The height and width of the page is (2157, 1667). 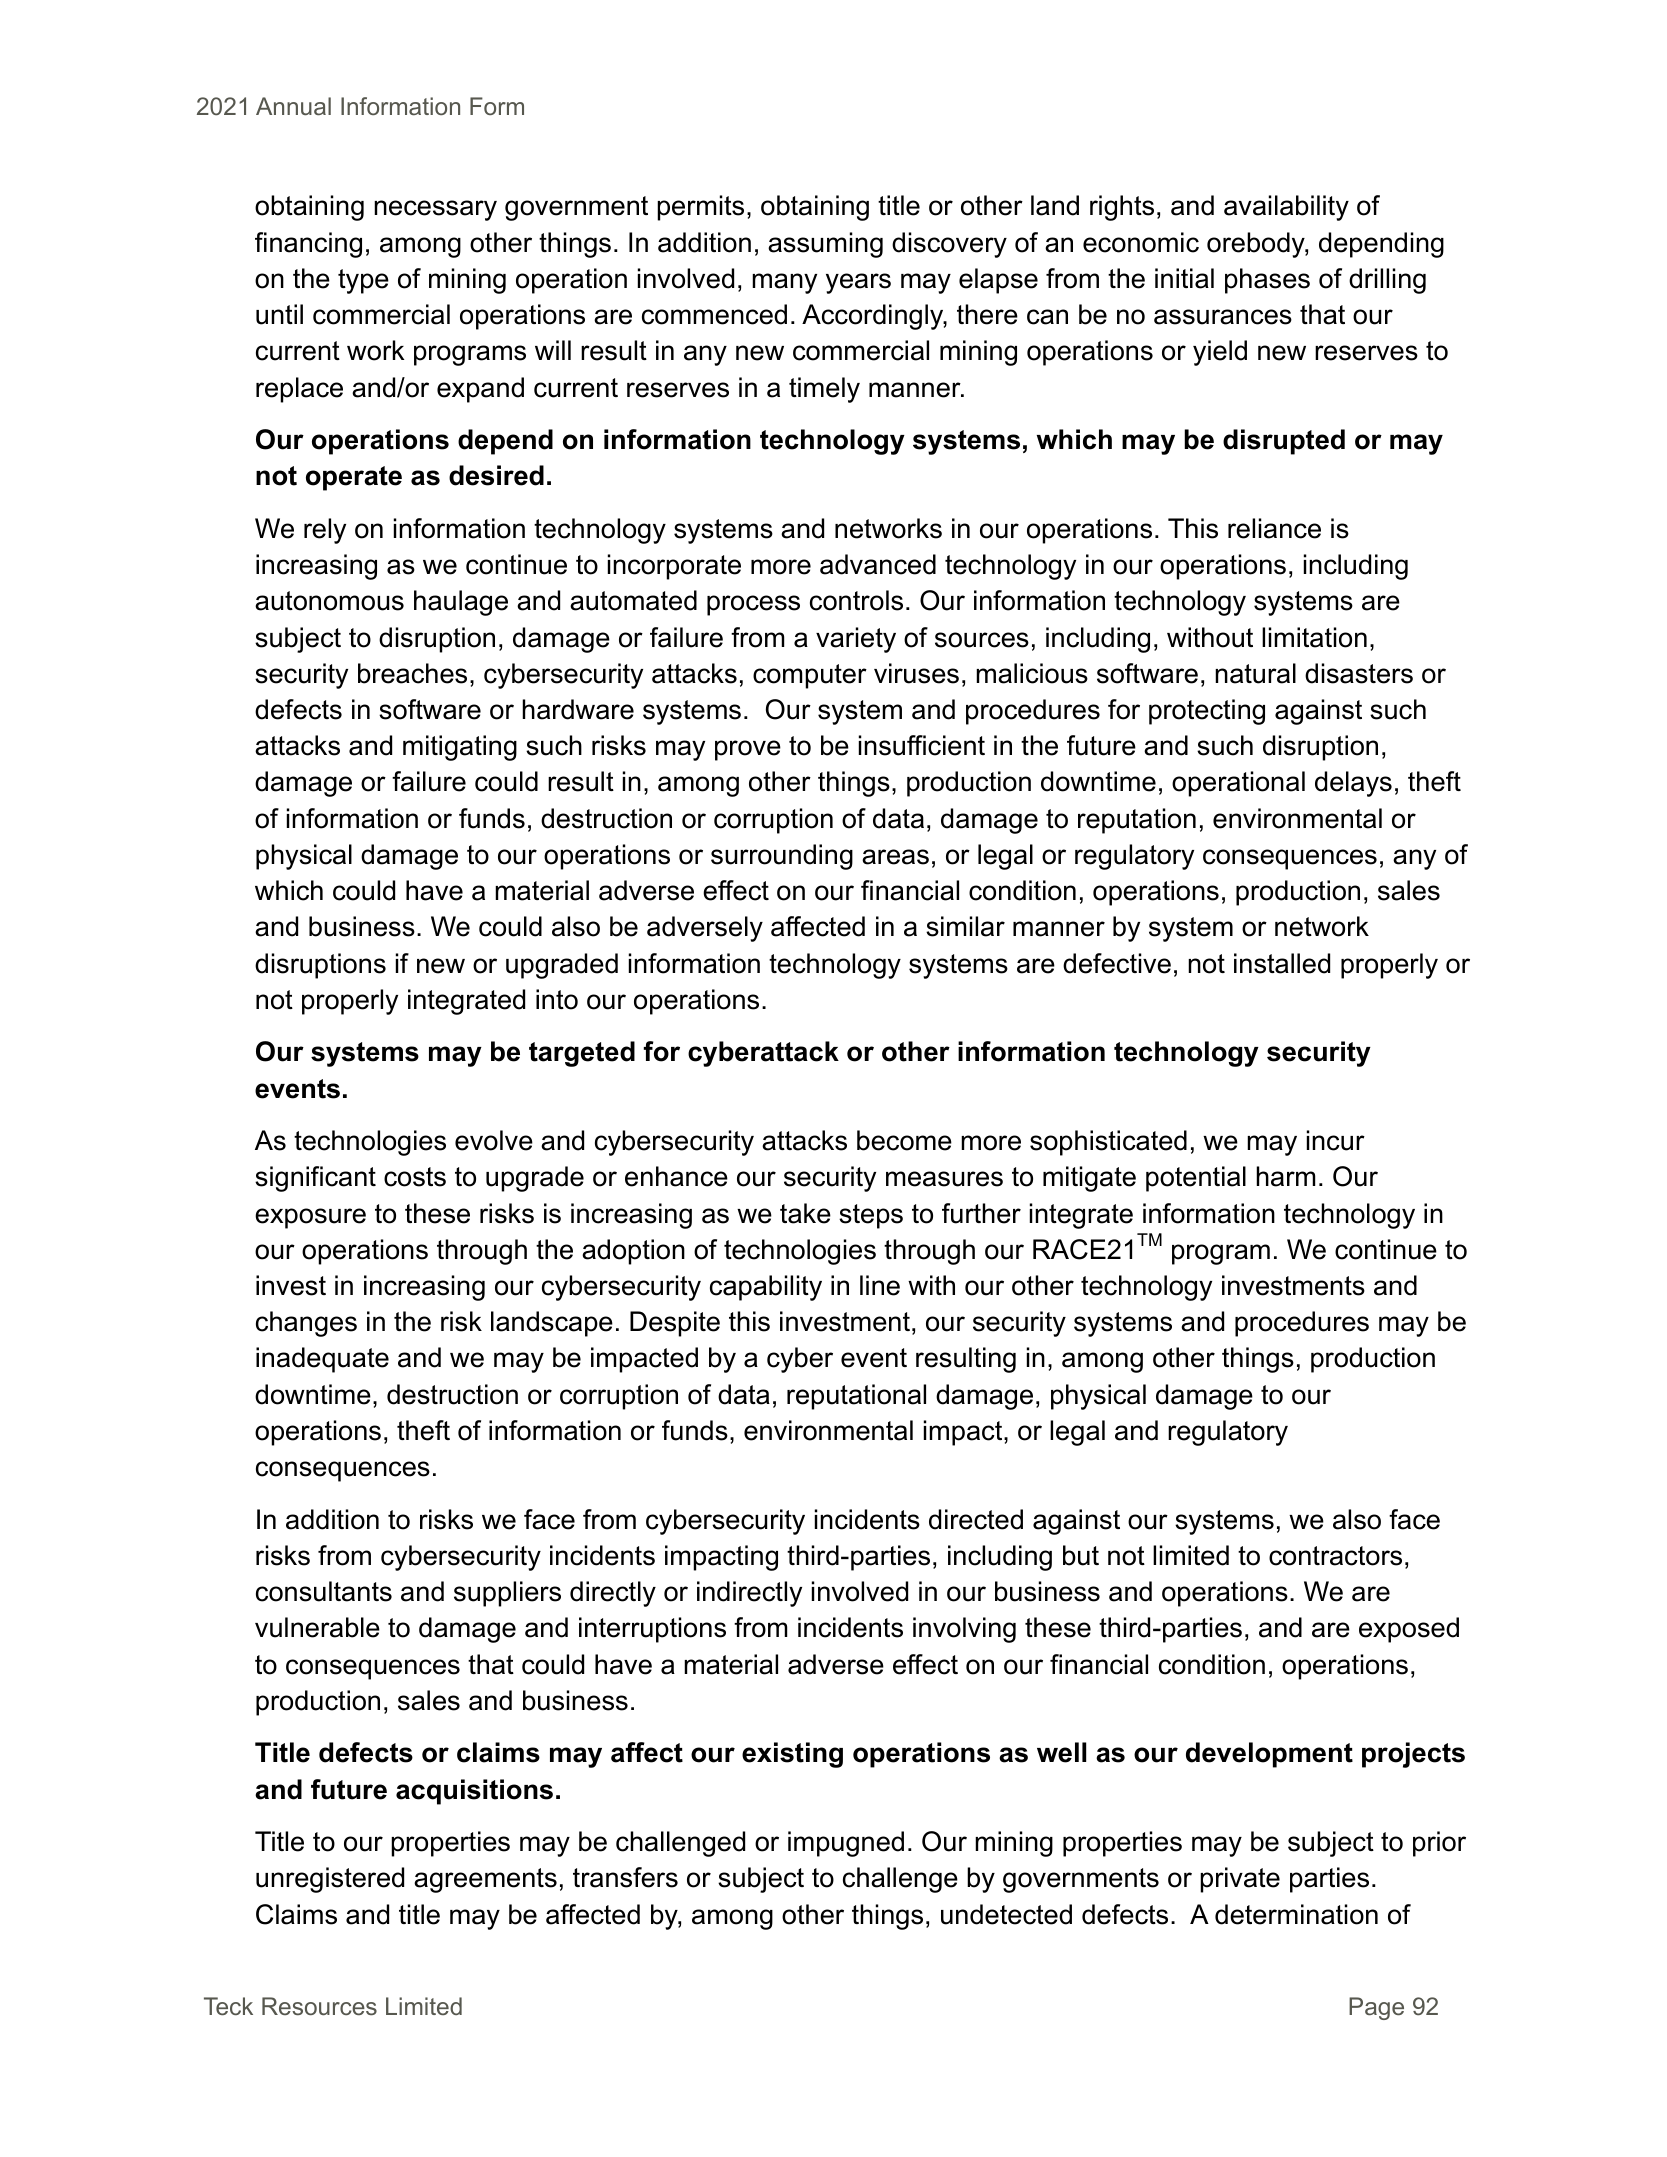 I want to click on costs, so click(x=415, y=1177).
